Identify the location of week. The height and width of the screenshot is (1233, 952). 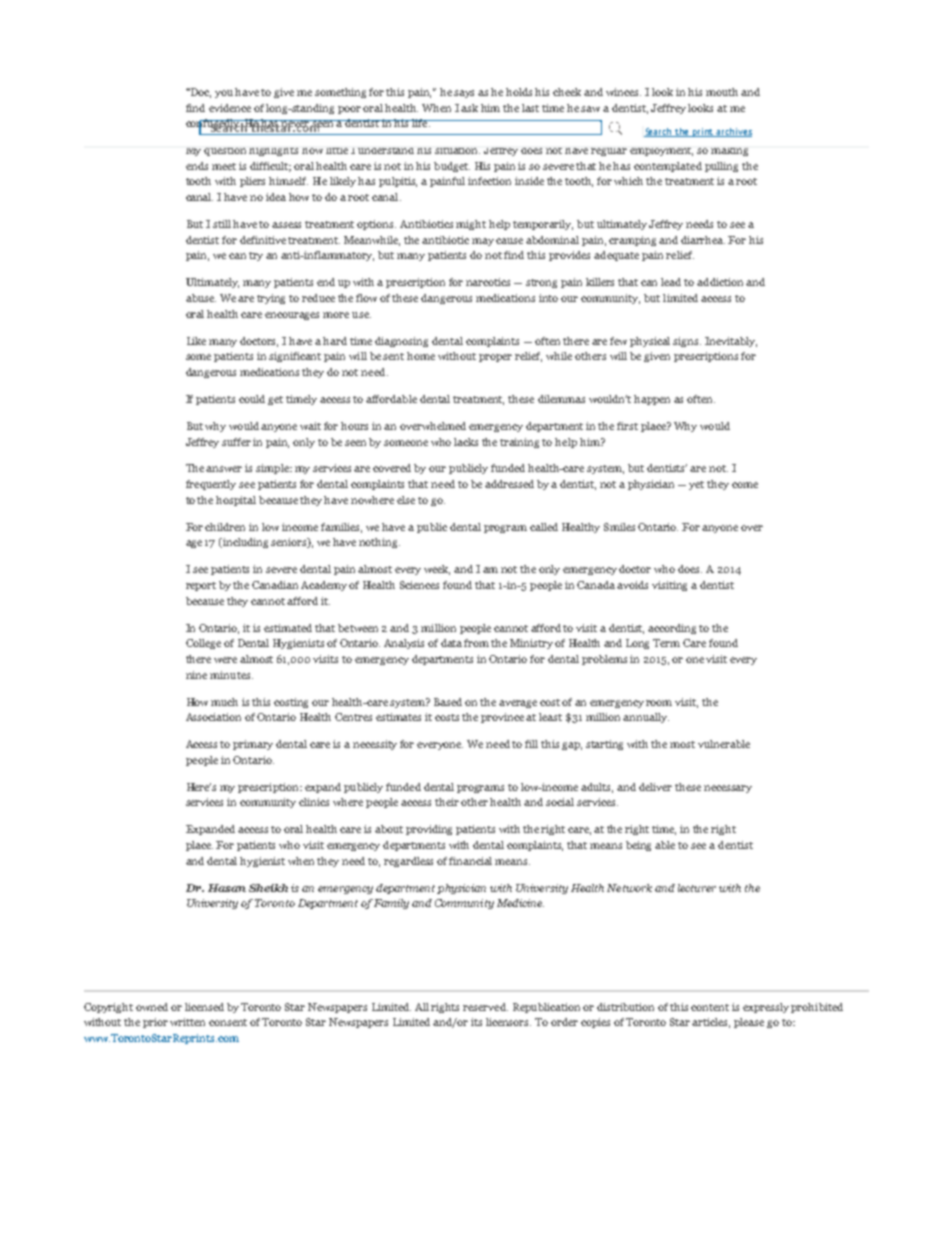
(437, 570).
